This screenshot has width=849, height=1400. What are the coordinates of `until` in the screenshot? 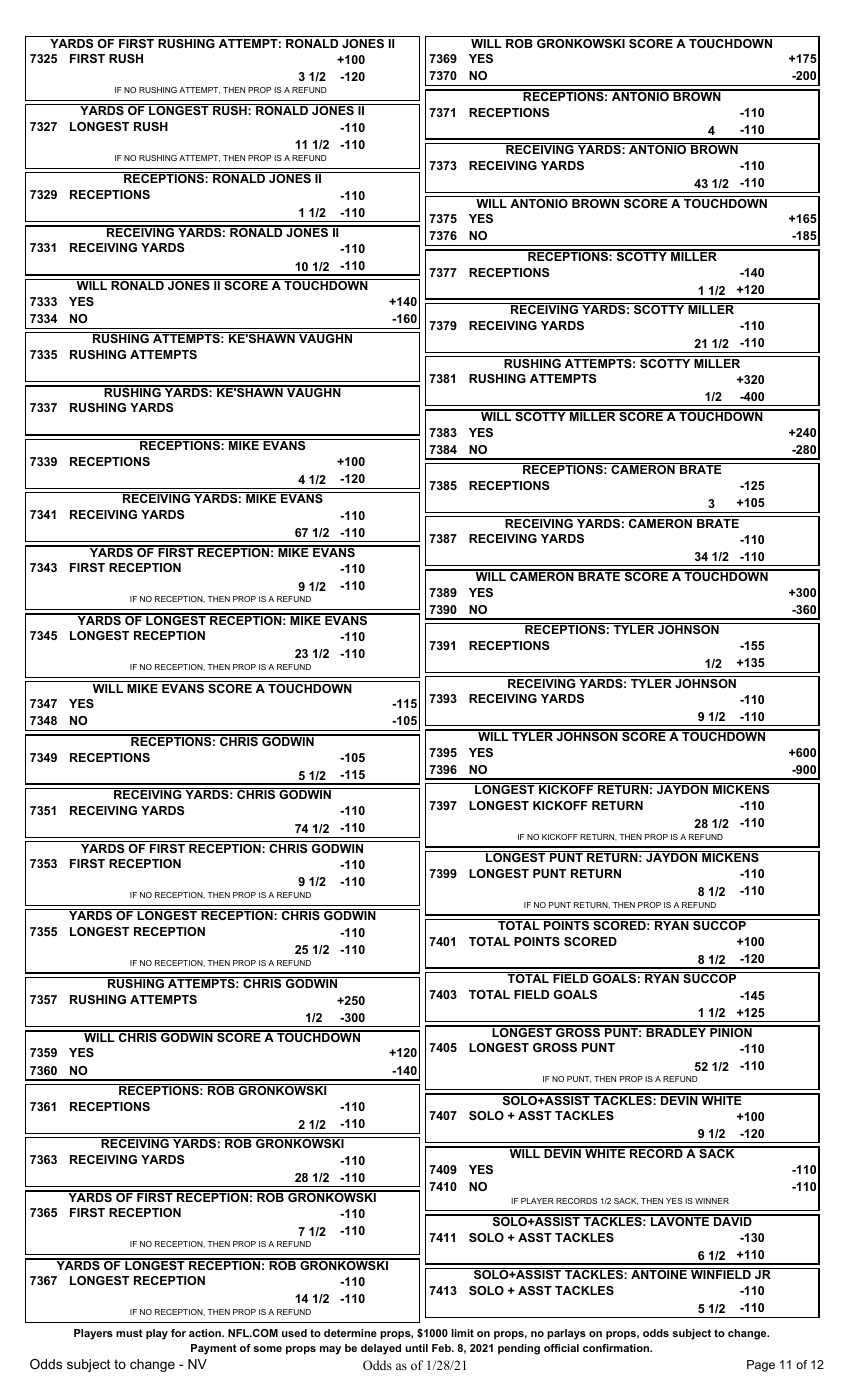 It's located at (416, 1348).
